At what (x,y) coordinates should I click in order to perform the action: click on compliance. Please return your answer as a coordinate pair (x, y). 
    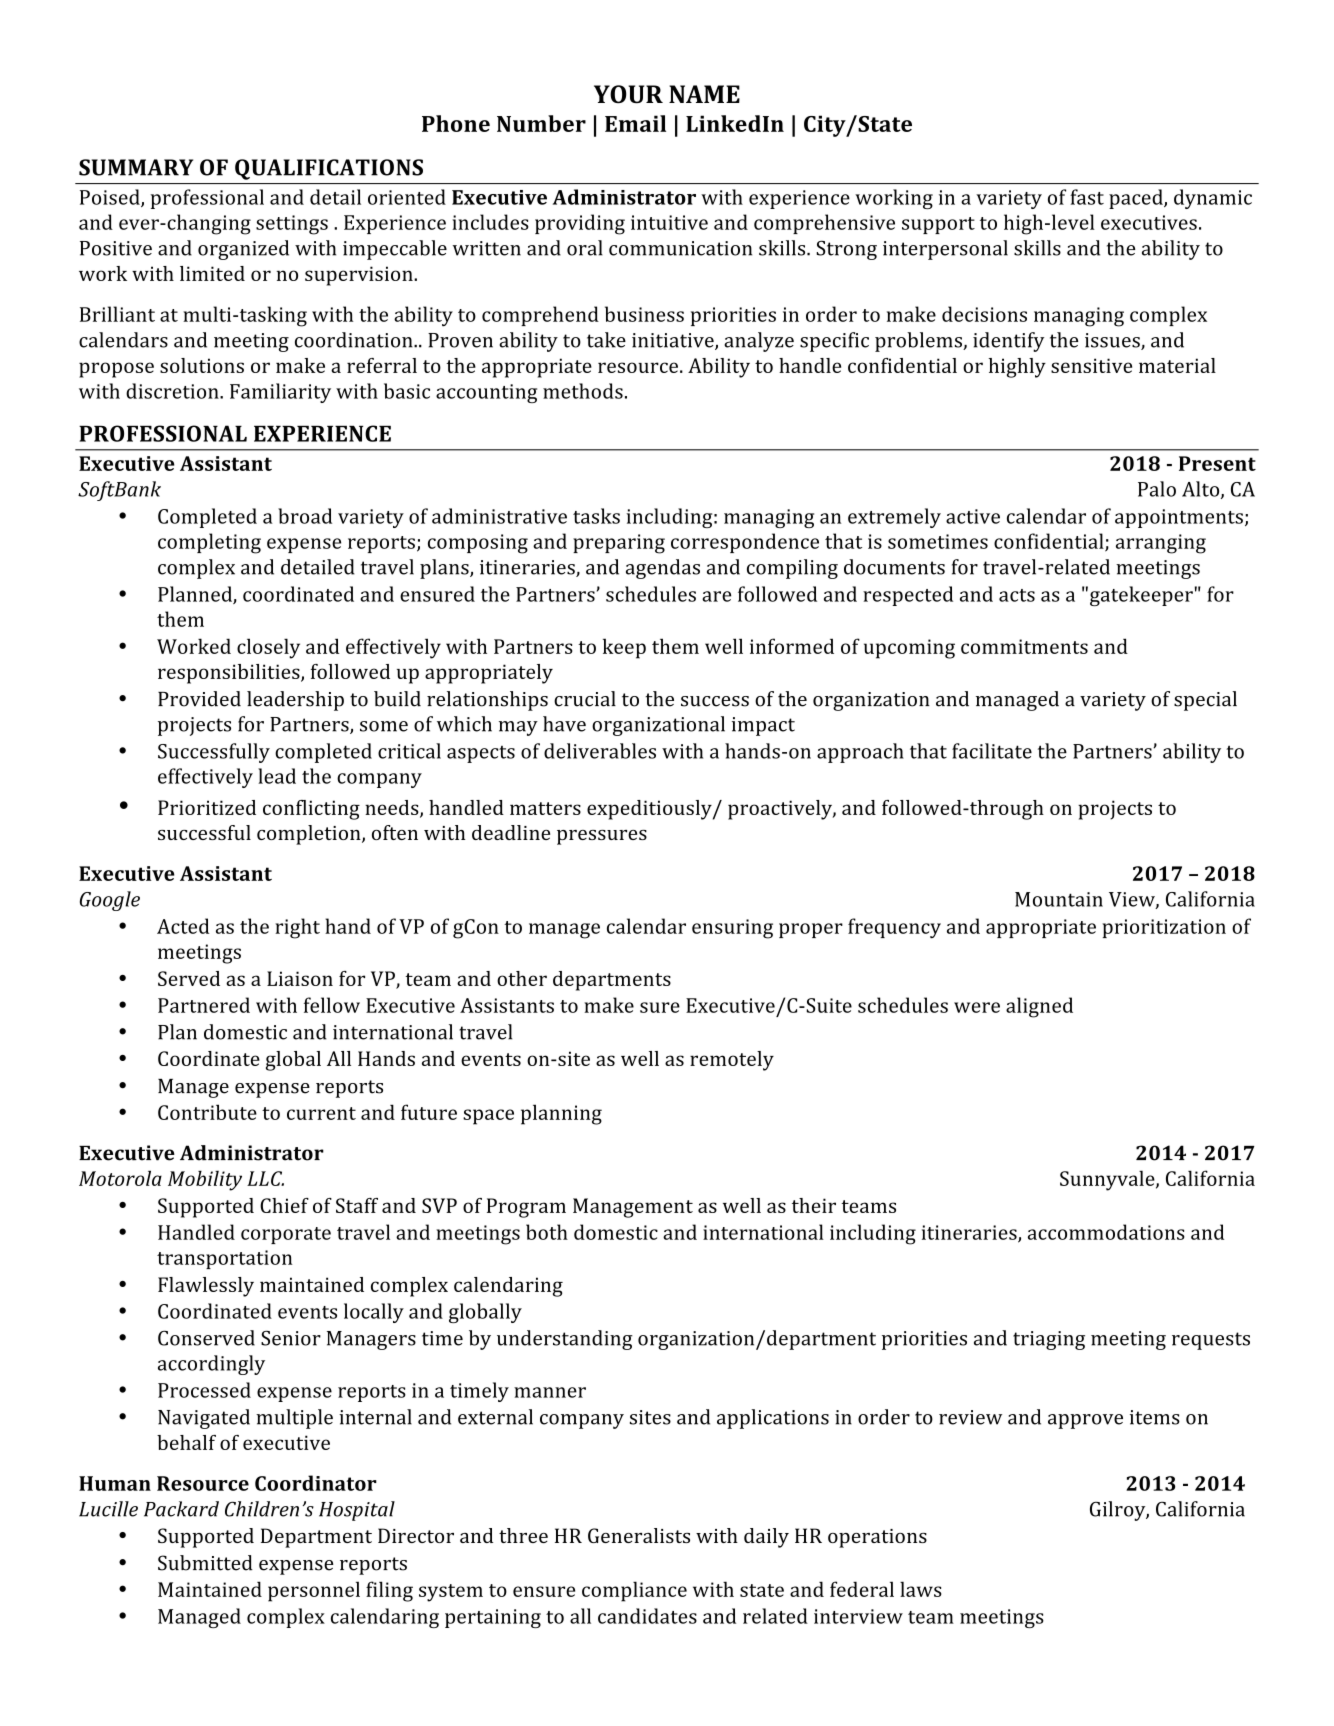
    Looking at the image, I should click on (634, 1591).
